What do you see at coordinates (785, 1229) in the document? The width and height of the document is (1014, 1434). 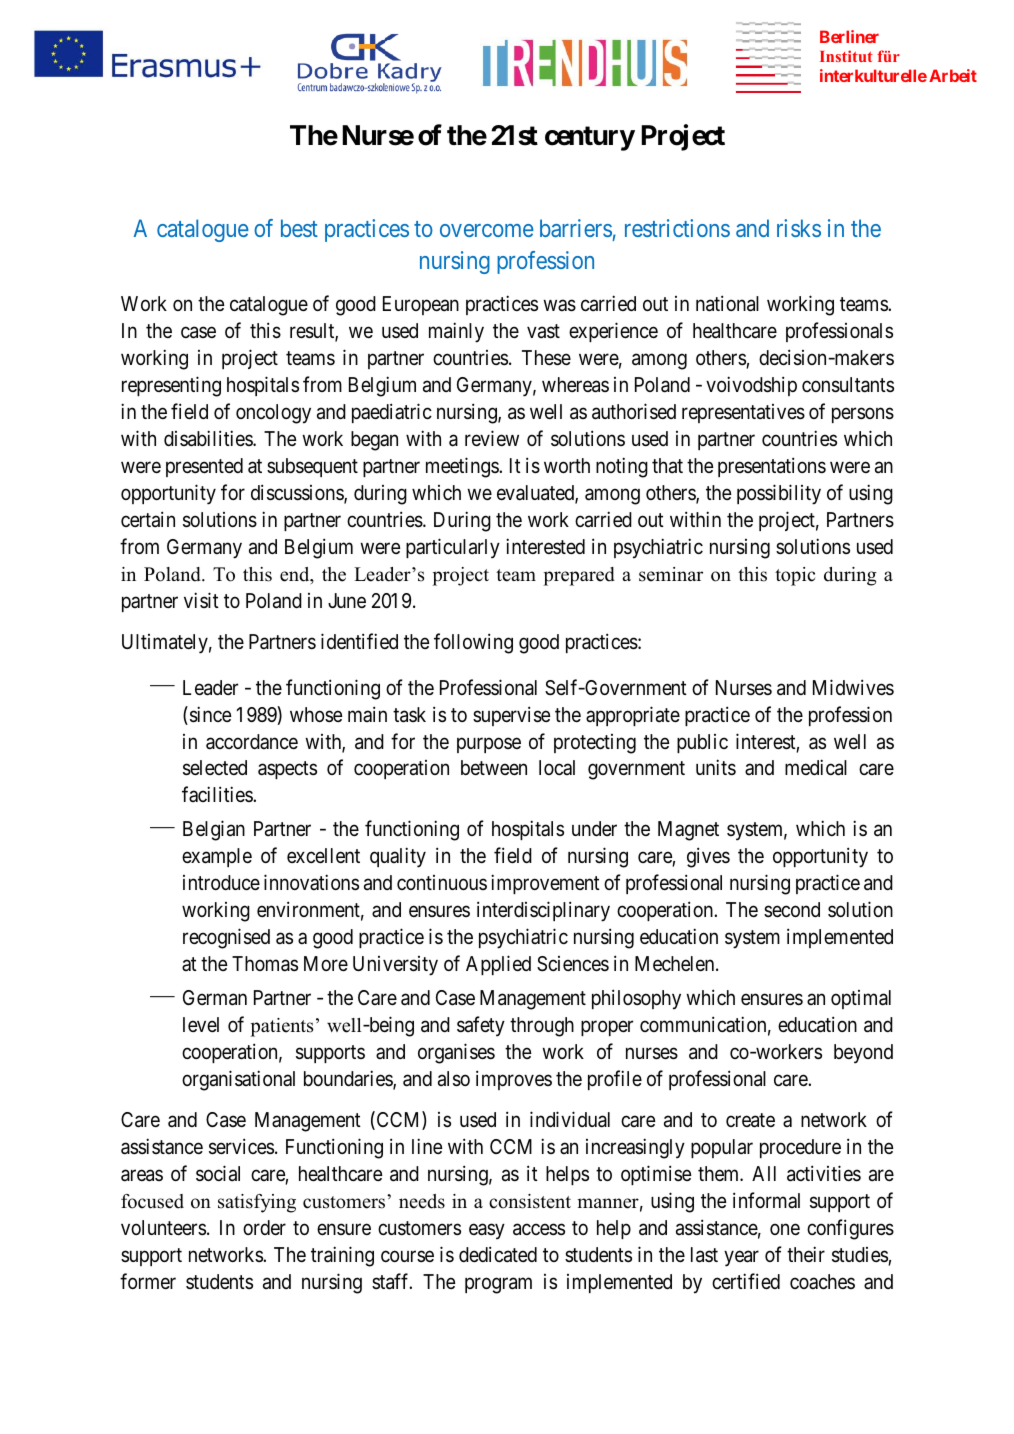 I see `one` at bounding box center [785, 1229].
